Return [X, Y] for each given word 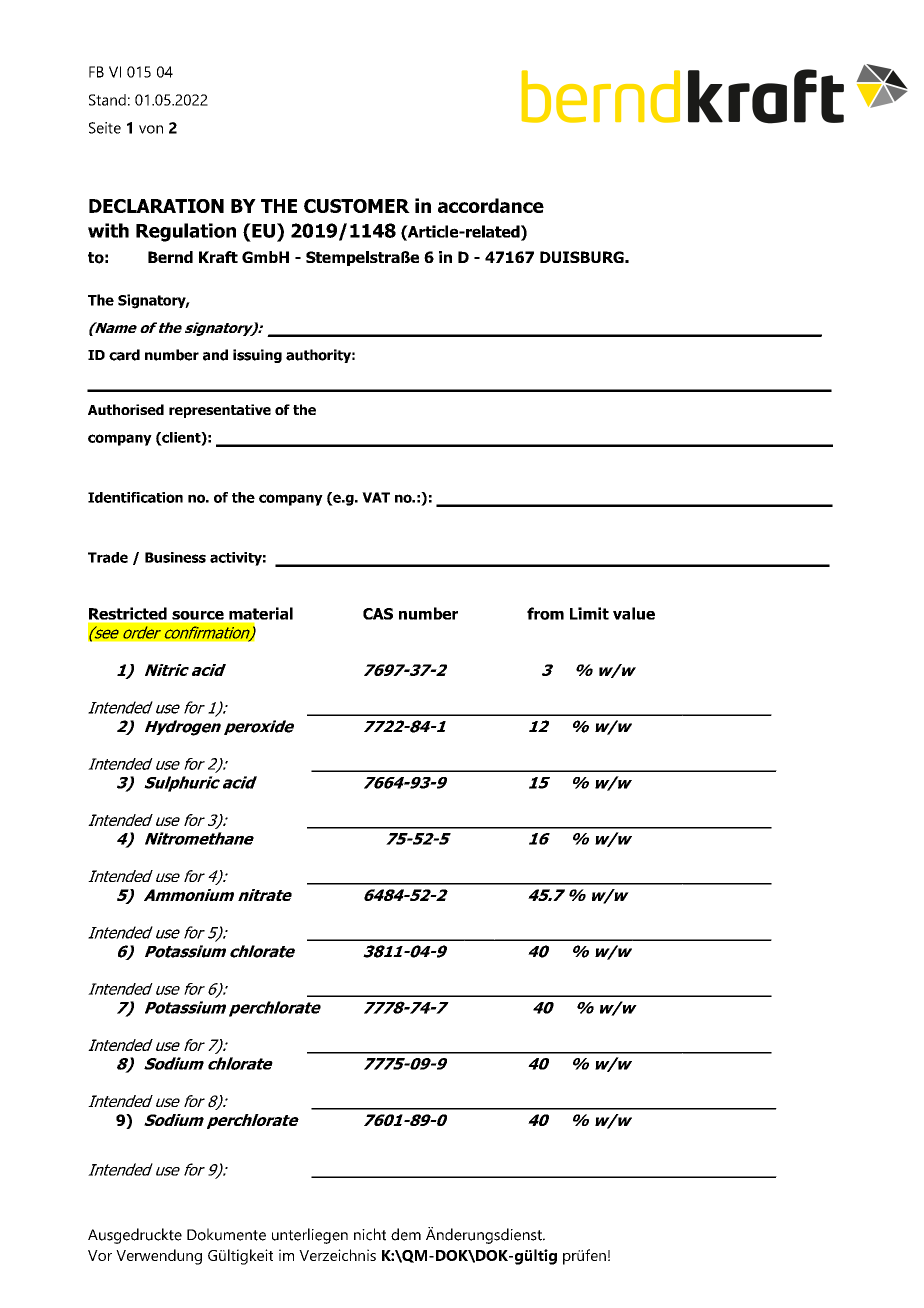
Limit [589, 613]
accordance [491, 205]
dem [406, 1234]
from [545, 613]
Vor [100, 1255]
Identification [135, 497]
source [198, 615]
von [151, 129]
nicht [370, 1234]
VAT [376, 497]
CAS [378, 614]
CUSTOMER [357, 206]
